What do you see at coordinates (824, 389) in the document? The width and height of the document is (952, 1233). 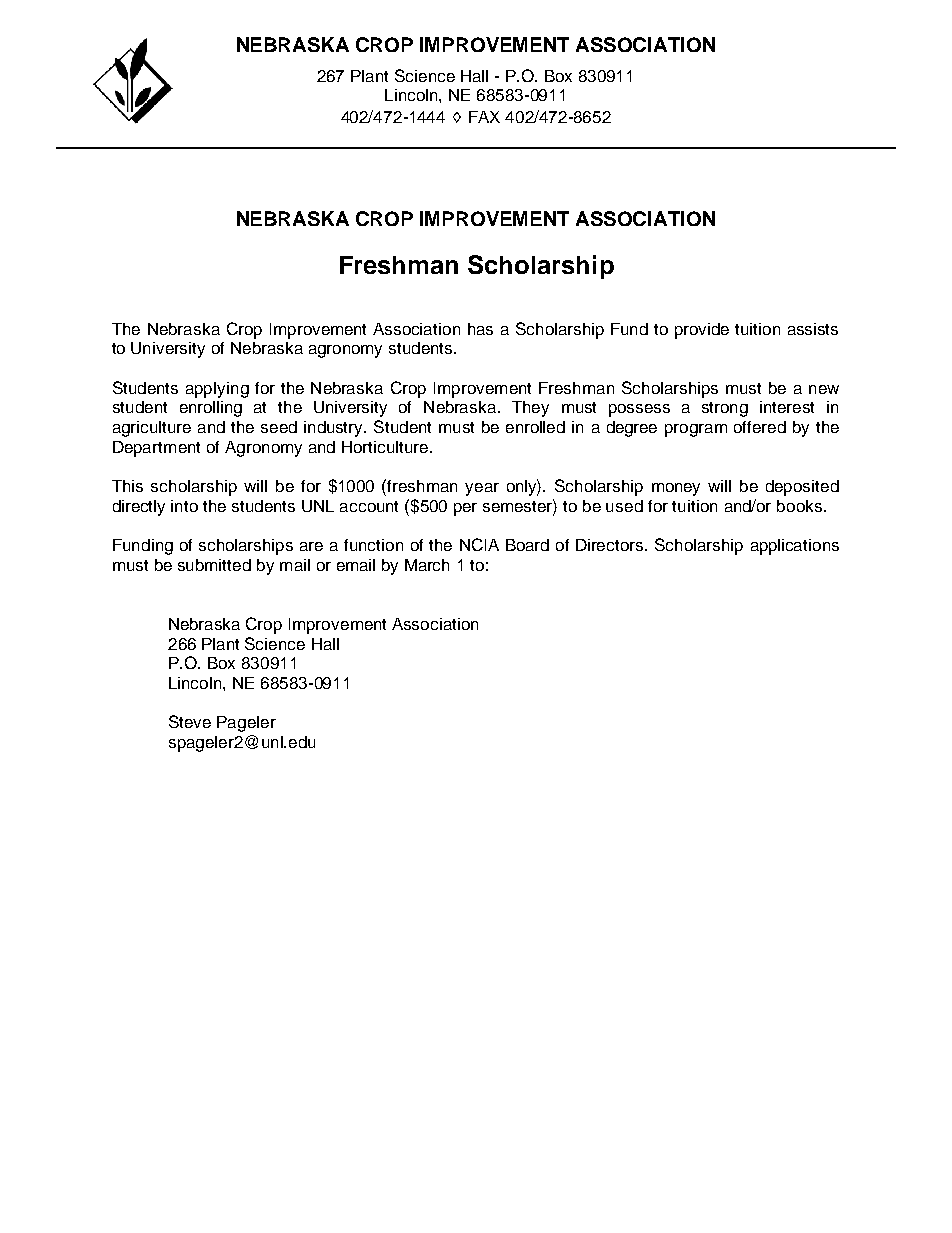 I see `new` at bounding box center [824, 389].
